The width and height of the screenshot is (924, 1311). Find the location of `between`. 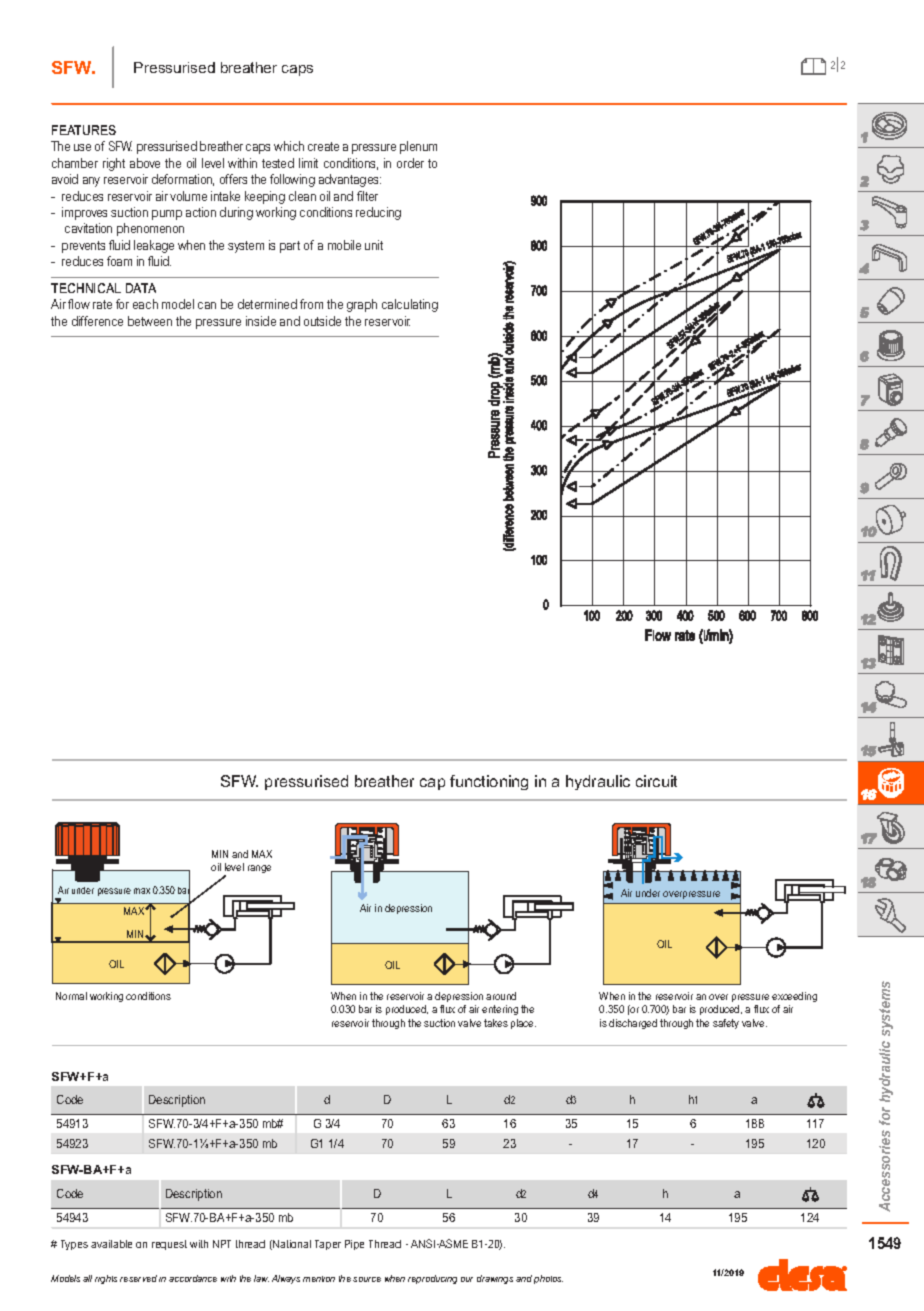

between is located at coordinates (150, 321).
